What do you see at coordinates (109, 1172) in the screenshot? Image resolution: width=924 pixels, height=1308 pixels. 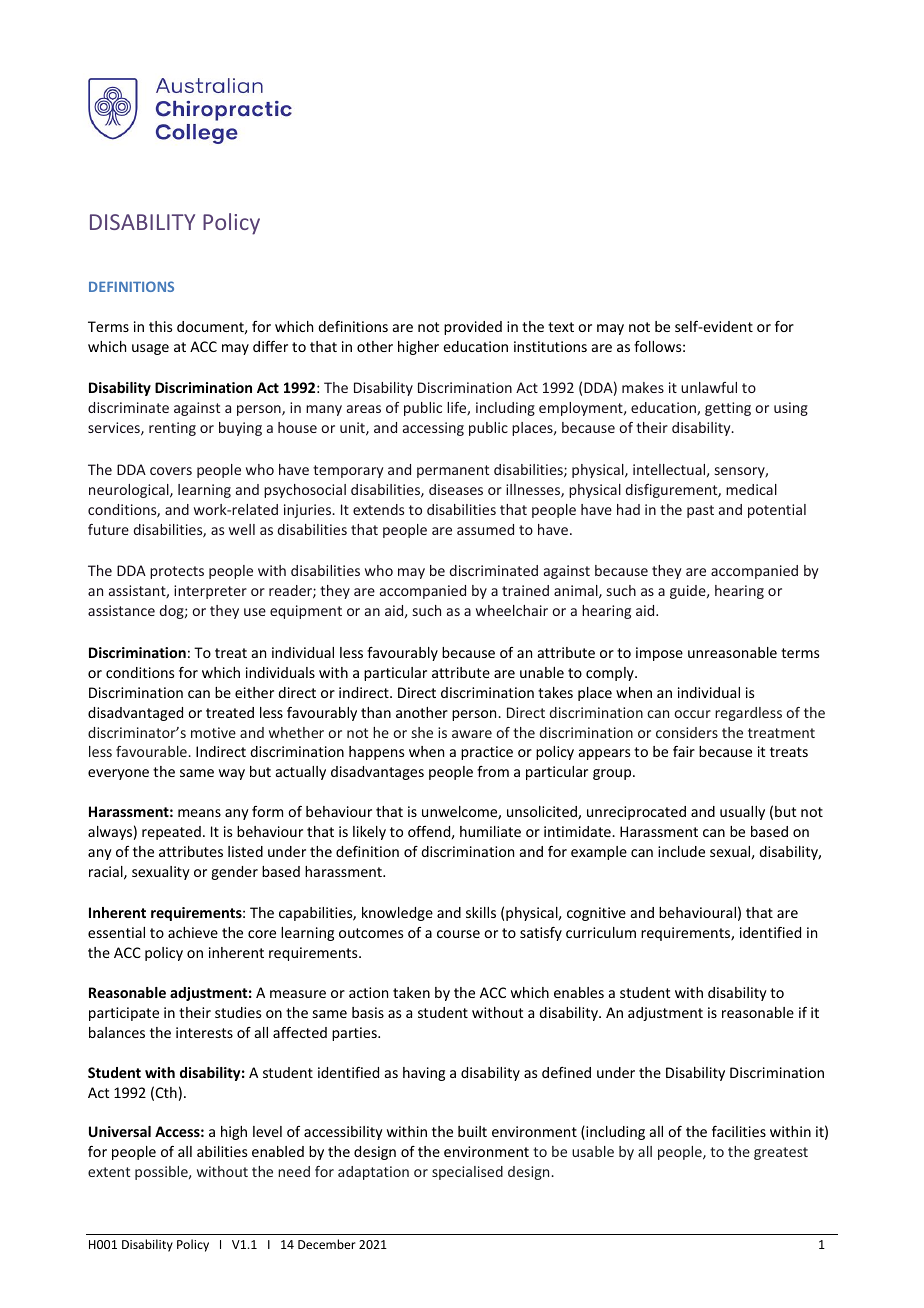 I see `extent` at bounding box center [109, 1172].
